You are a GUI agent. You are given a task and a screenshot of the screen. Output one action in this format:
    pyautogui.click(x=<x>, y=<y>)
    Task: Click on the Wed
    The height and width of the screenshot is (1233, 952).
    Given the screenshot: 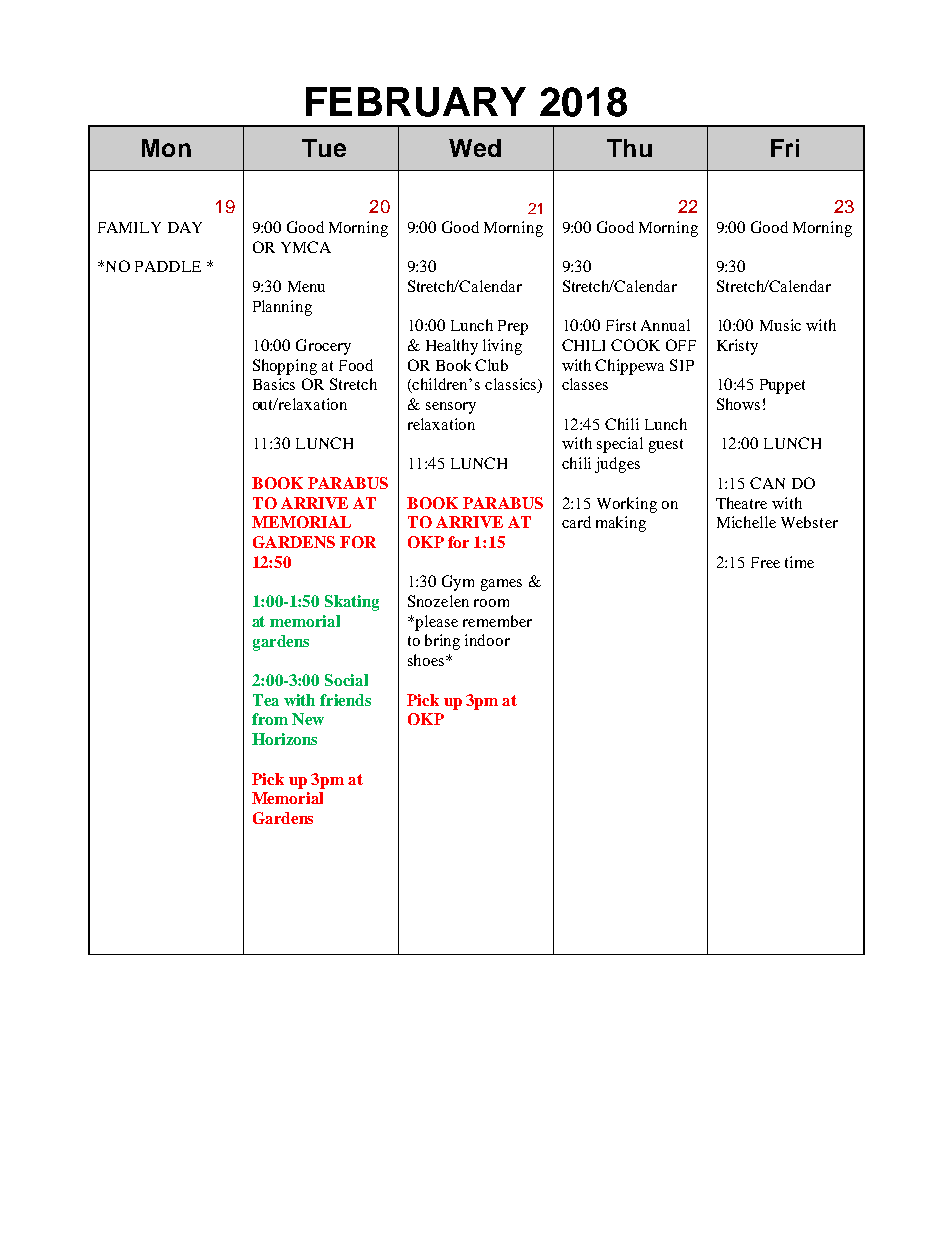 What is the action you would take?
    pyautogui.click(x=475, y=148)
